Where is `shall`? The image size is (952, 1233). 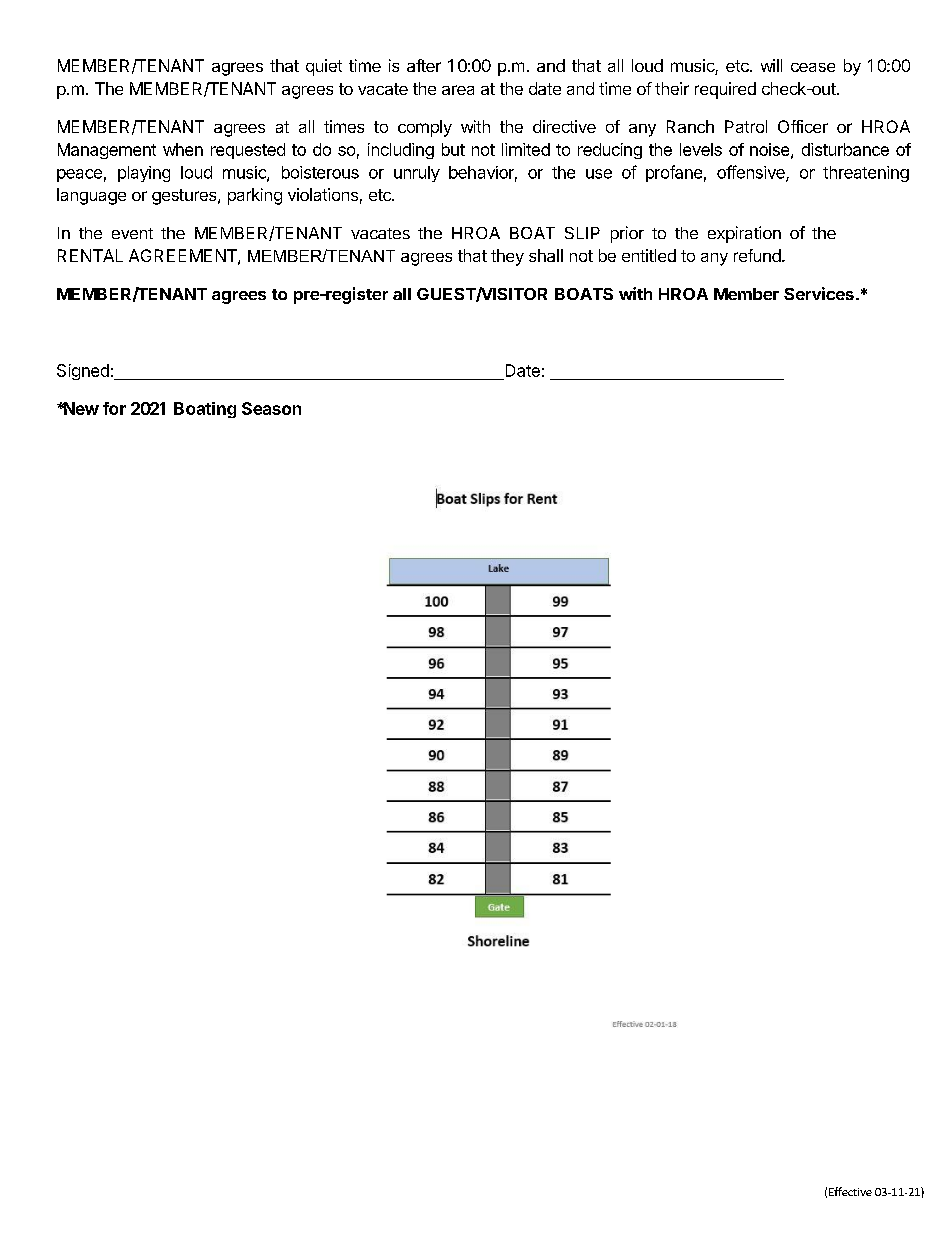 shall is located at coordinates (546, 255).
